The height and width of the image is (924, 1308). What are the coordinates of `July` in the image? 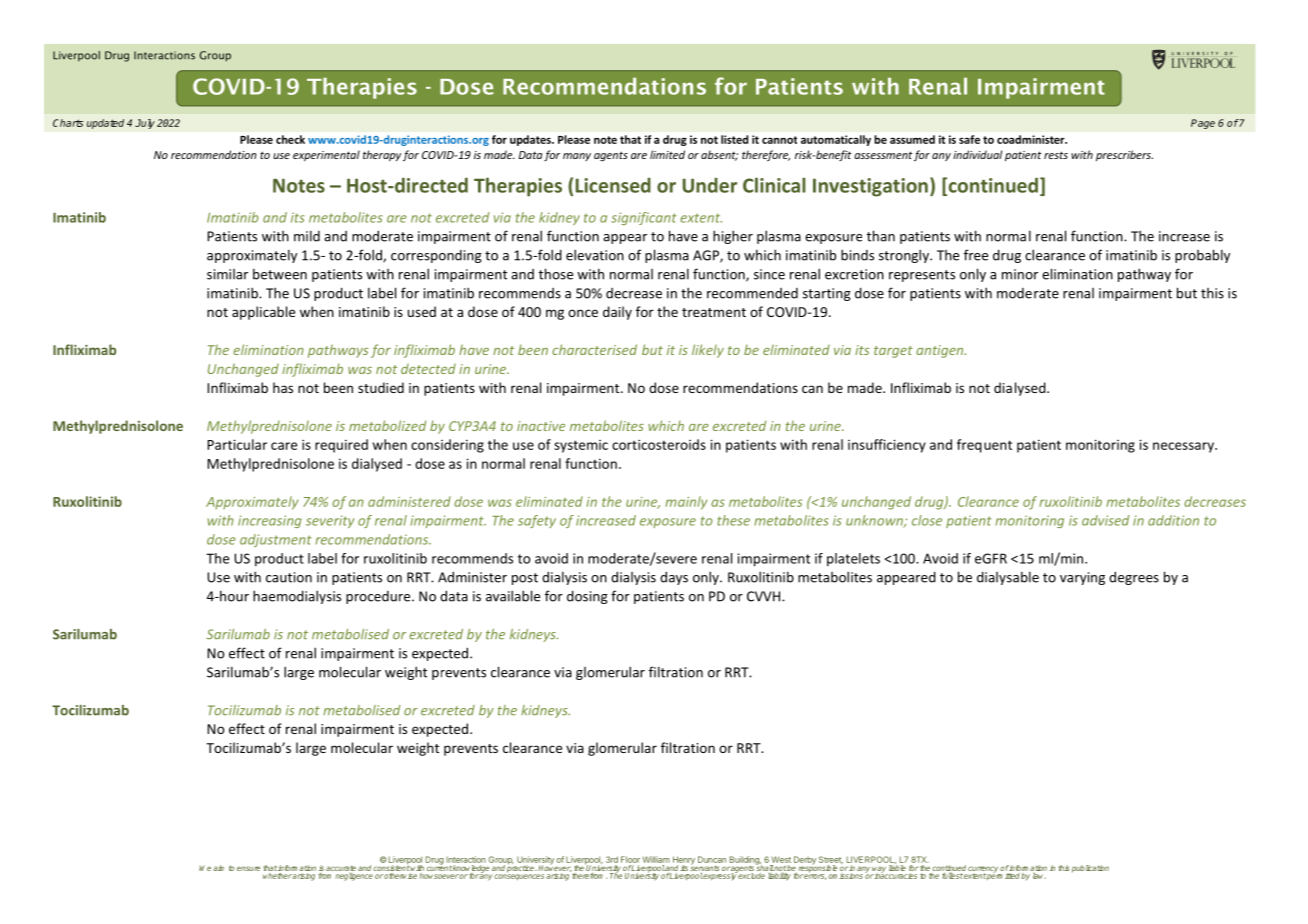 It's located at (145, 124).
